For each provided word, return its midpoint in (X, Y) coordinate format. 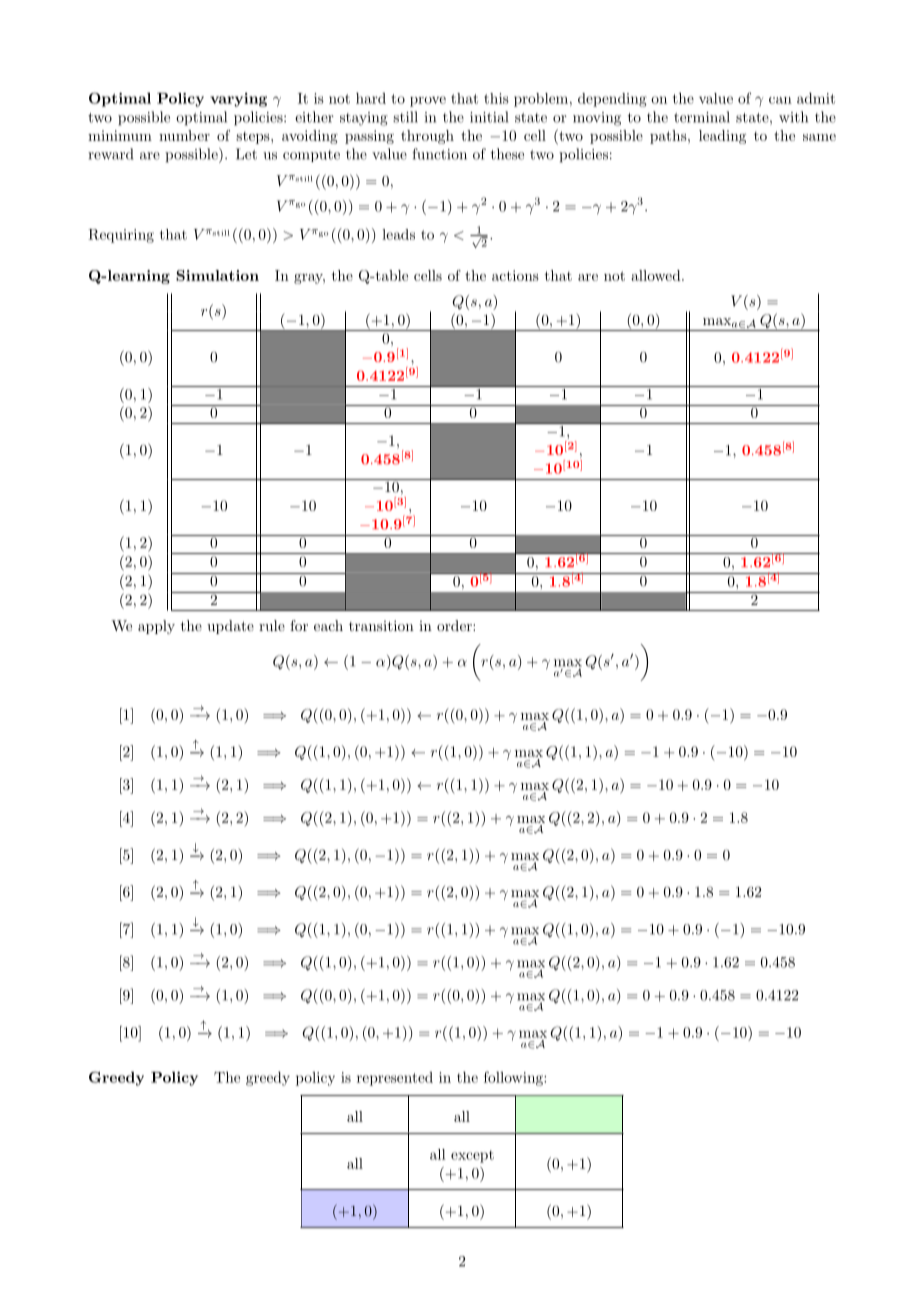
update (230, 627)
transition (381, 625)
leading (722, 137)
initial (489, 117)
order (455, 625)
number (184, 135)
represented (395, 1079)
